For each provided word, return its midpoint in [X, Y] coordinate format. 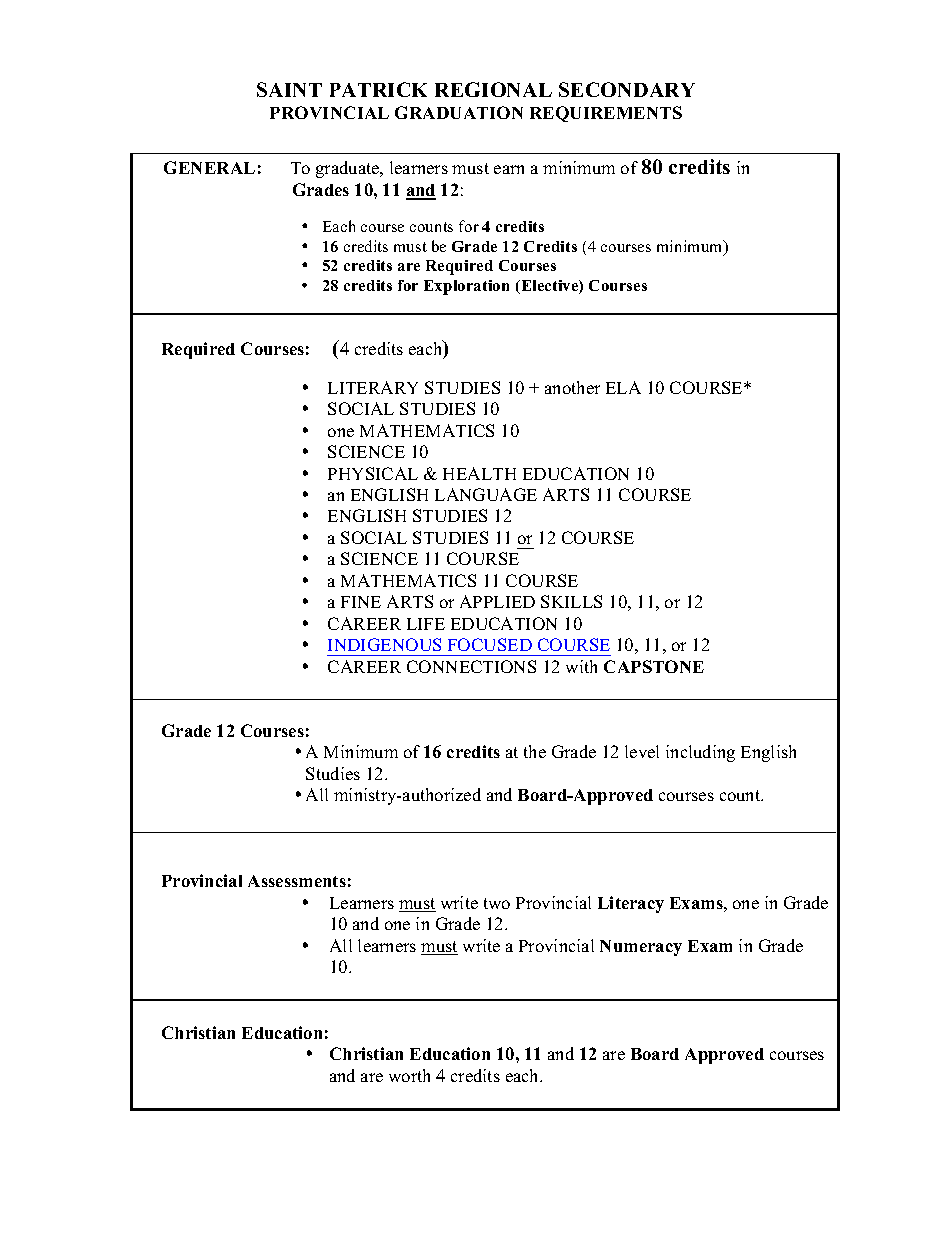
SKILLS [571, 601]
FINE [361, 602]
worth [409, 1075]
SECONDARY [627, 89]
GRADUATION [459, 112]
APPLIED [497, 601]
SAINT [289, 89]
